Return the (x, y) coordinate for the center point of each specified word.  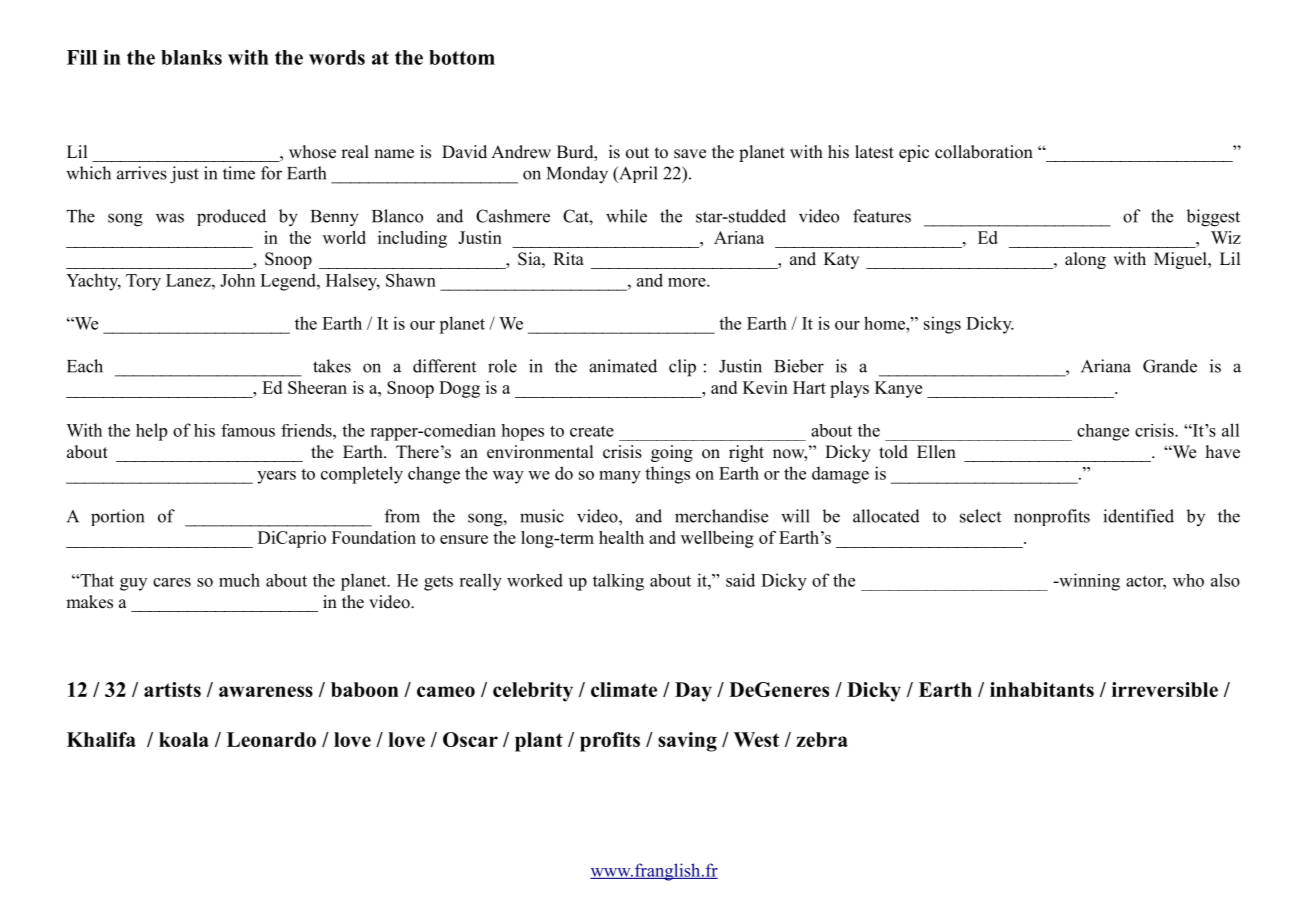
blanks (191, 57)
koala (184, 739)
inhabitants (1042, 689)
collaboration (984, 152)
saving (687, 742)
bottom (462, 57)
